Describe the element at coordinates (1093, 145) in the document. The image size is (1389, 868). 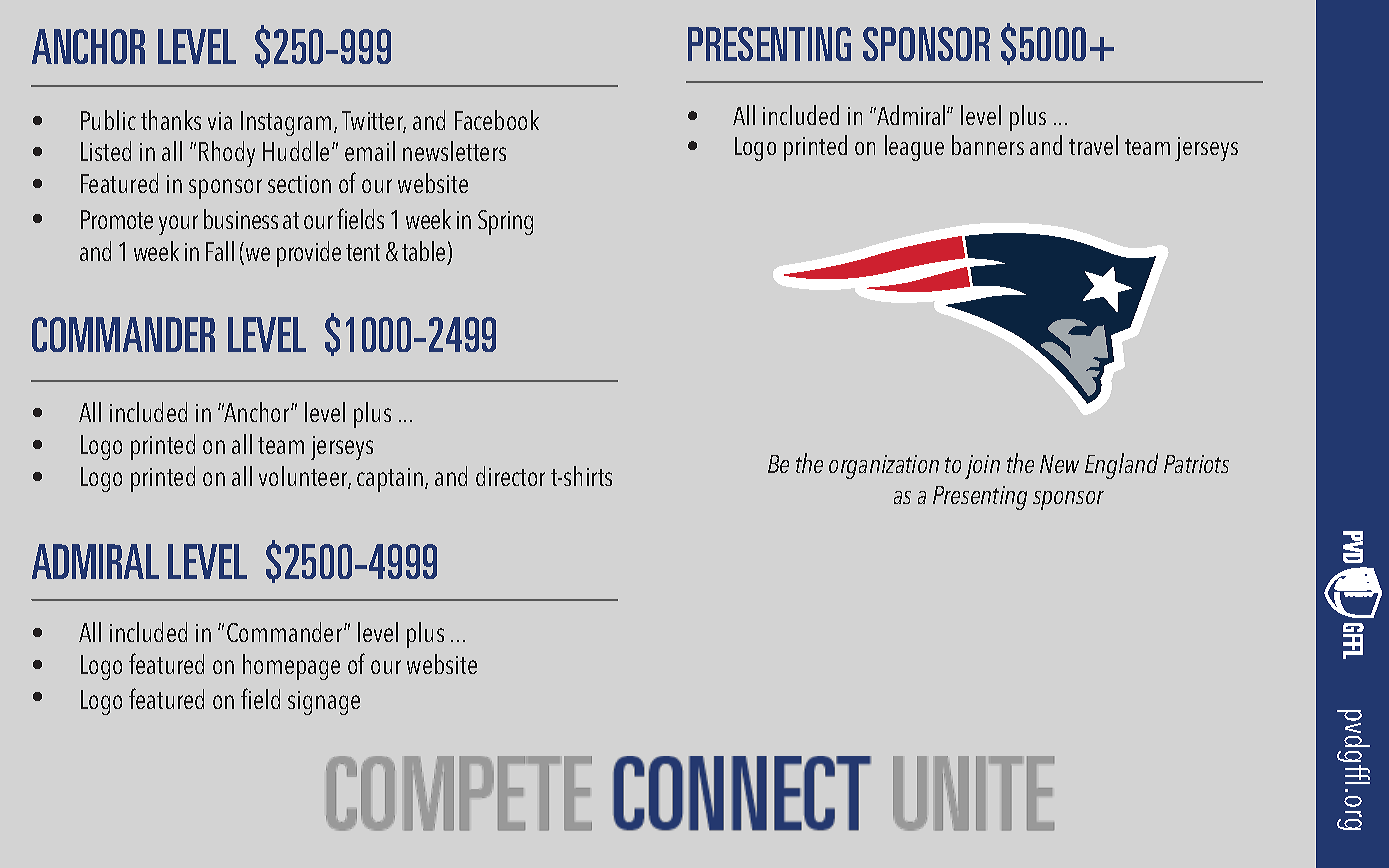
I see `travel` at that location.
